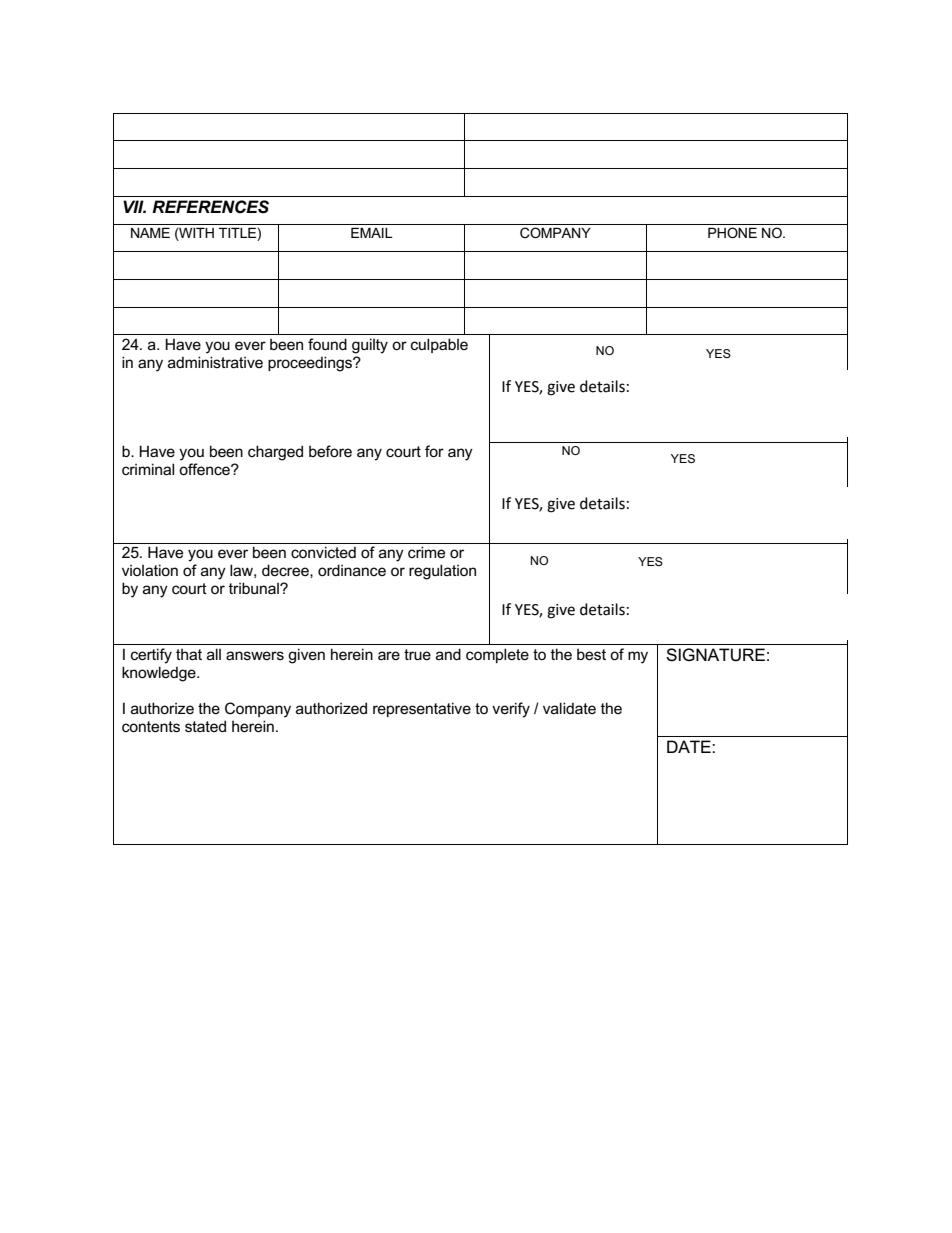 This document has height=1233, width=952. I want to click on EMAIL, so click(371, 233).
